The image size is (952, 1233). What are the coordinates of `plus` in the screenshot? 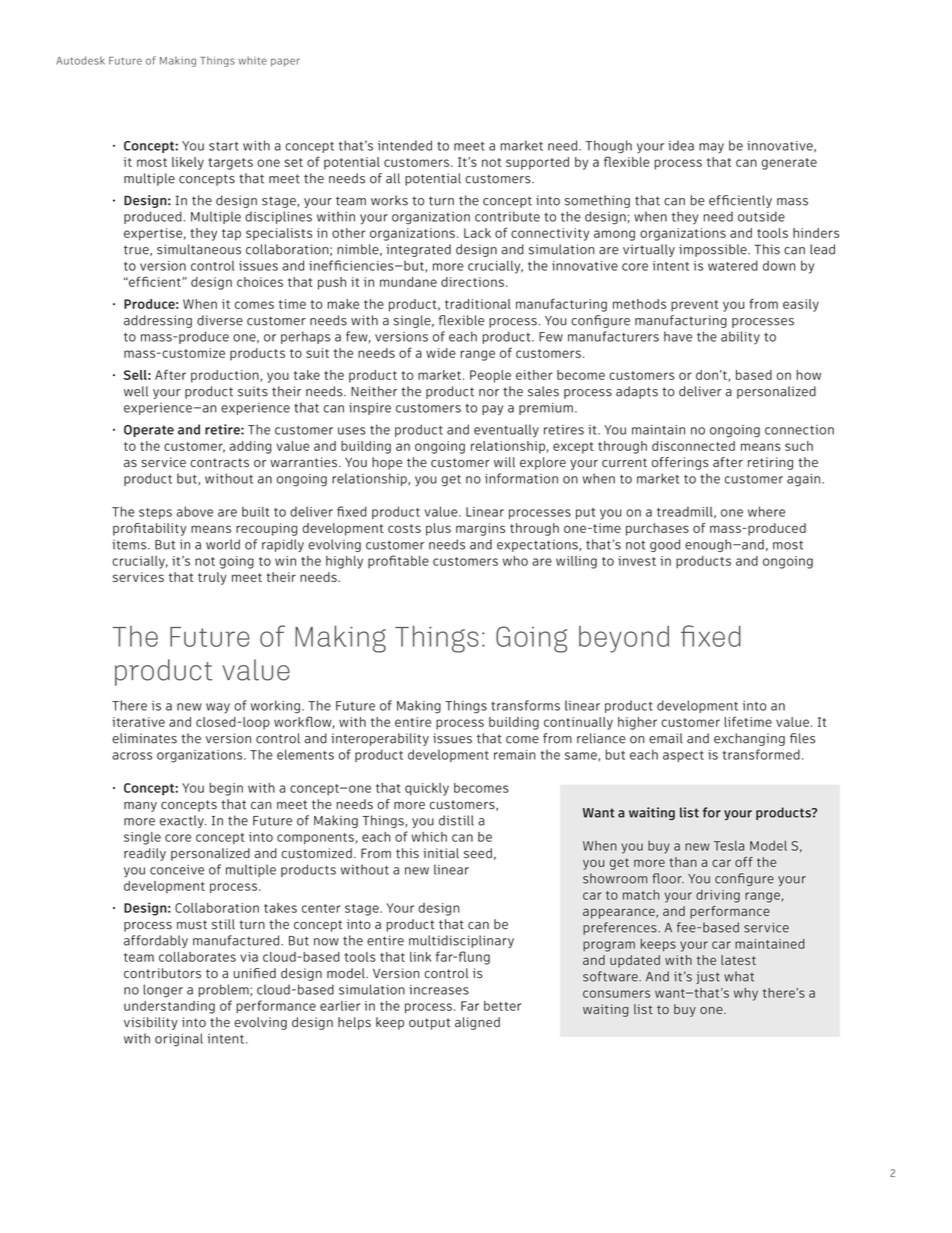 It's located at (438, 529).
